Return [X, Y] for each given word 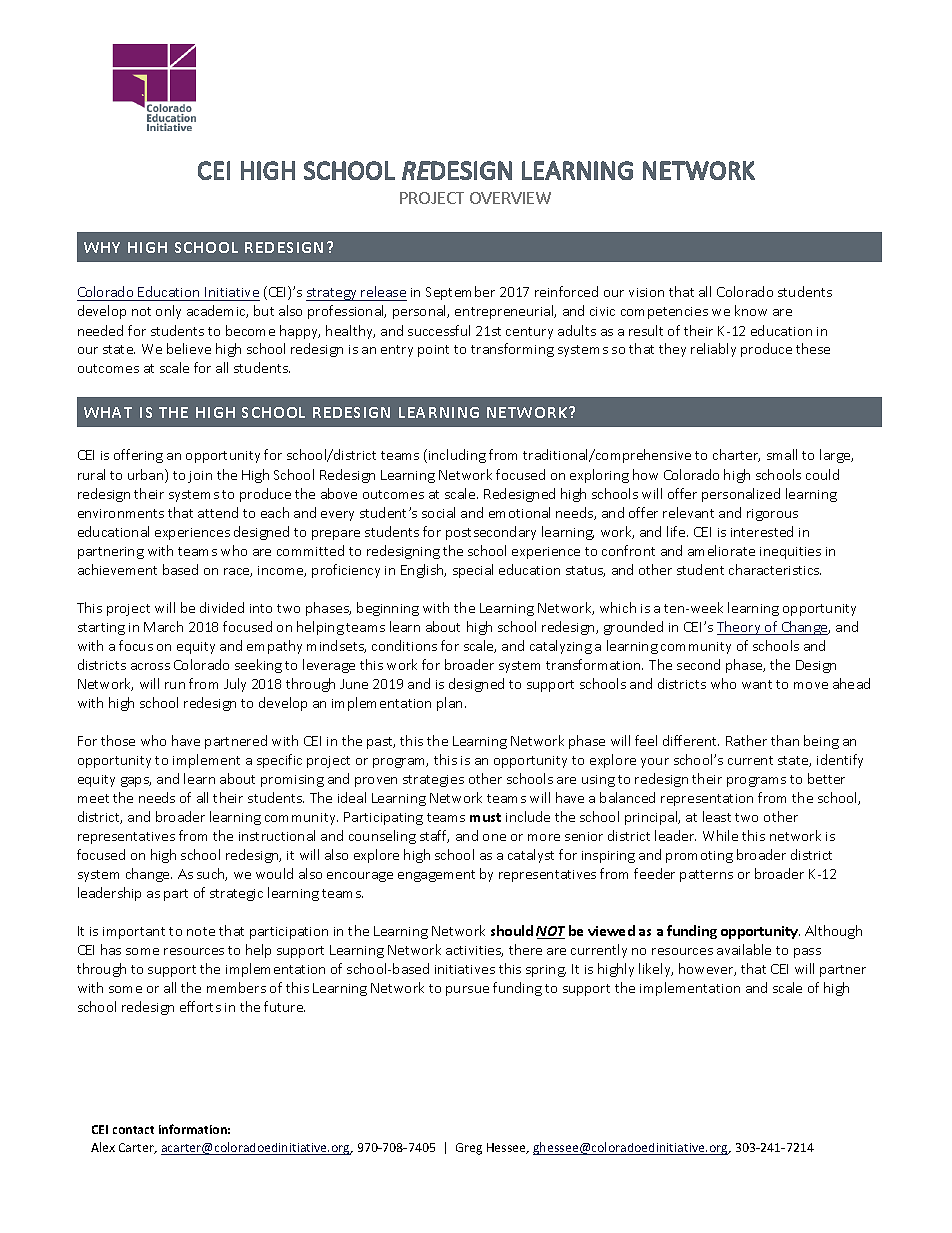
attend [218, 512]
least [717, 816]
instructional [277, 835]
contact [133, 1130]
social [438, 512]
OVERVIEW [510, 198]
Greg [469, 1149]
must [485, 817]
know [751, 310]
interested [762, 531]
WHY [102, 247]
